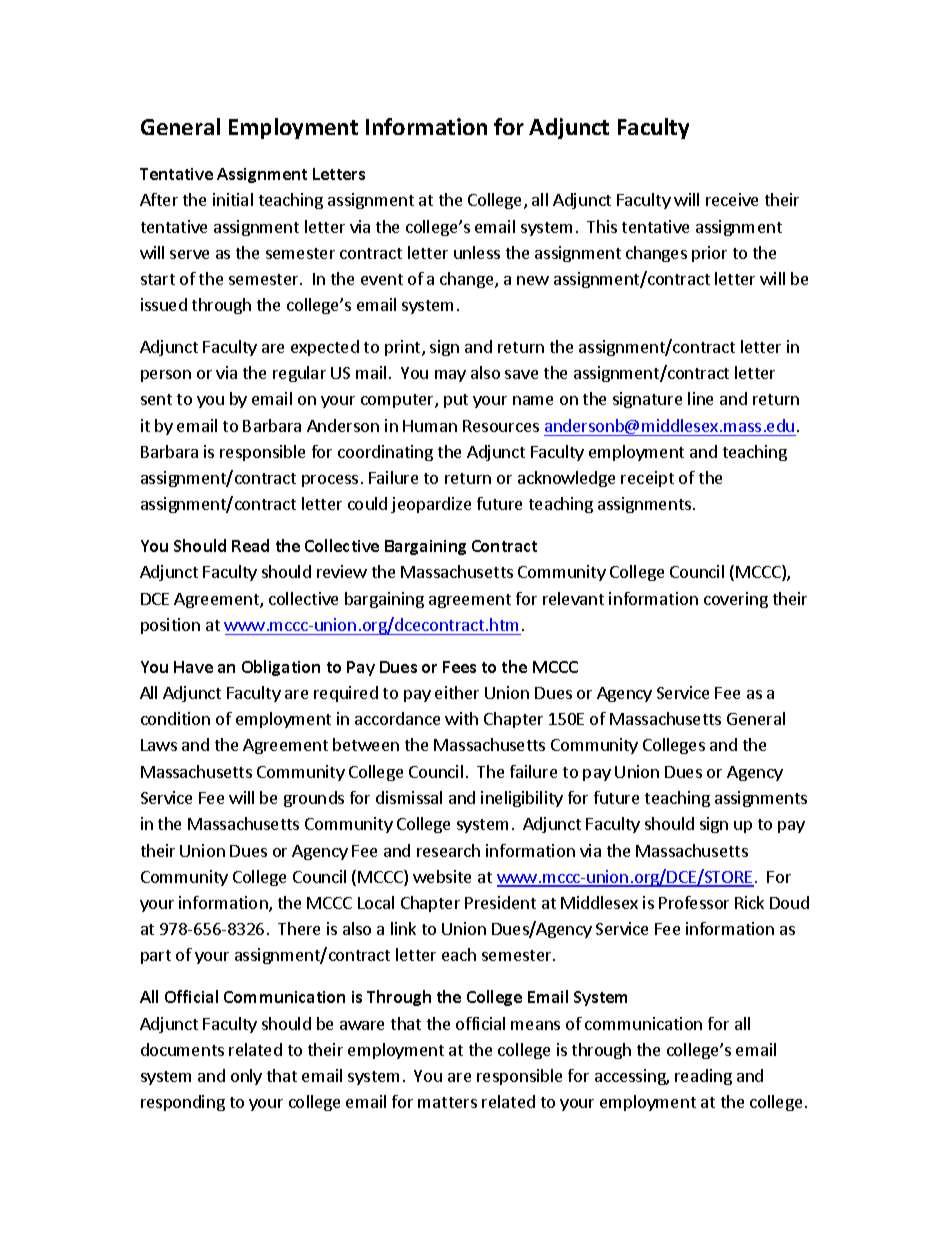 The height and width of the page is (1233, 952). Describe the element at coordinates (448, 850) in the page. I see `research` at that location.
